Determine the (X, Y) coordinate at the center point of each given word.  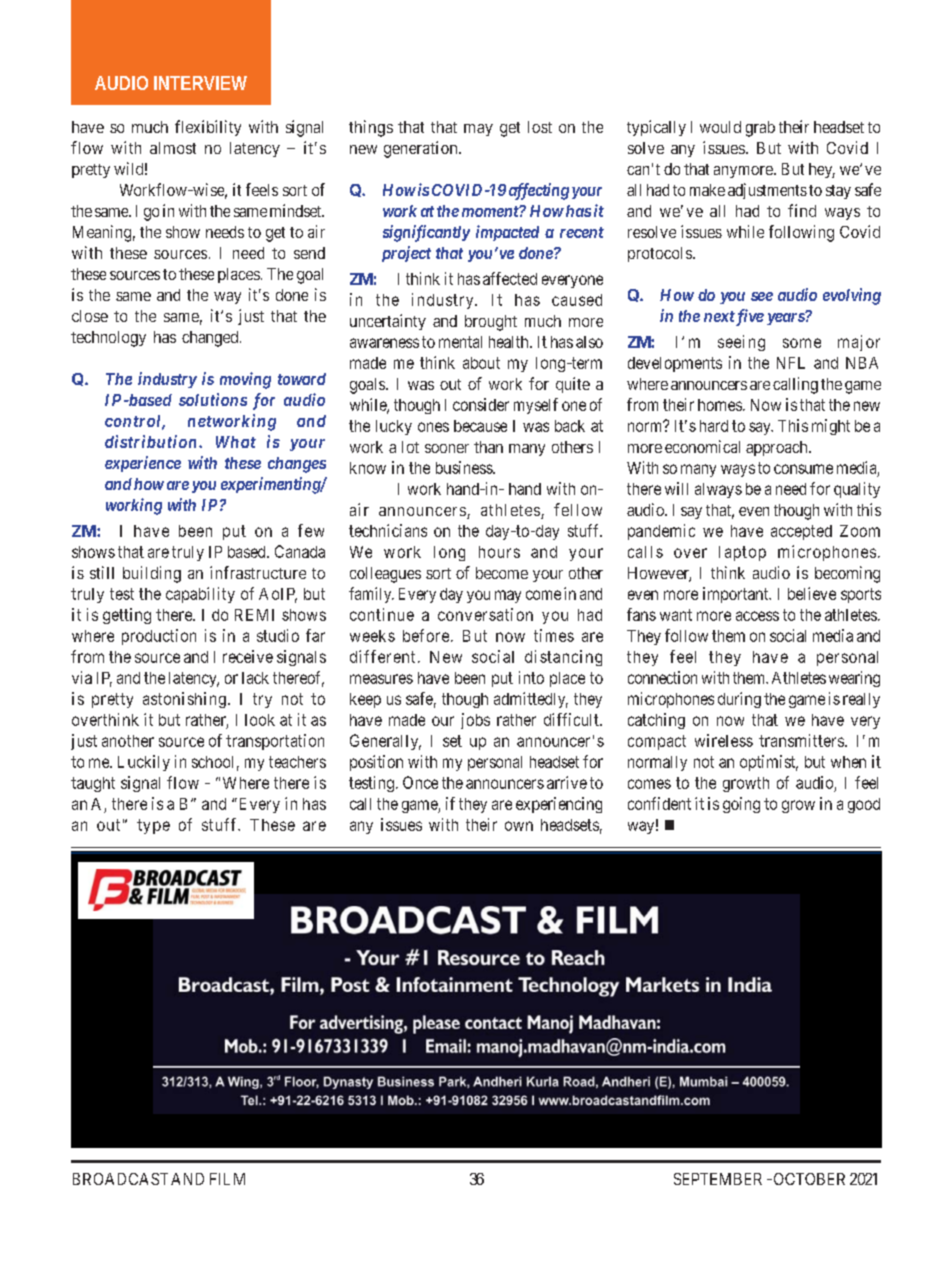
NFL (791, 363)
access (757, 616)
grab (760, 129)
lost (540, 127)
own (519, 826)
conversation (485, 614)
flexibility (208, 128)
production (159, 637)
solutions (213, 399)
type (153, 826)
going (741, 805)
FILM (227, 1179)
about (481, 363)
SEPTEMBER (718, 1179)
